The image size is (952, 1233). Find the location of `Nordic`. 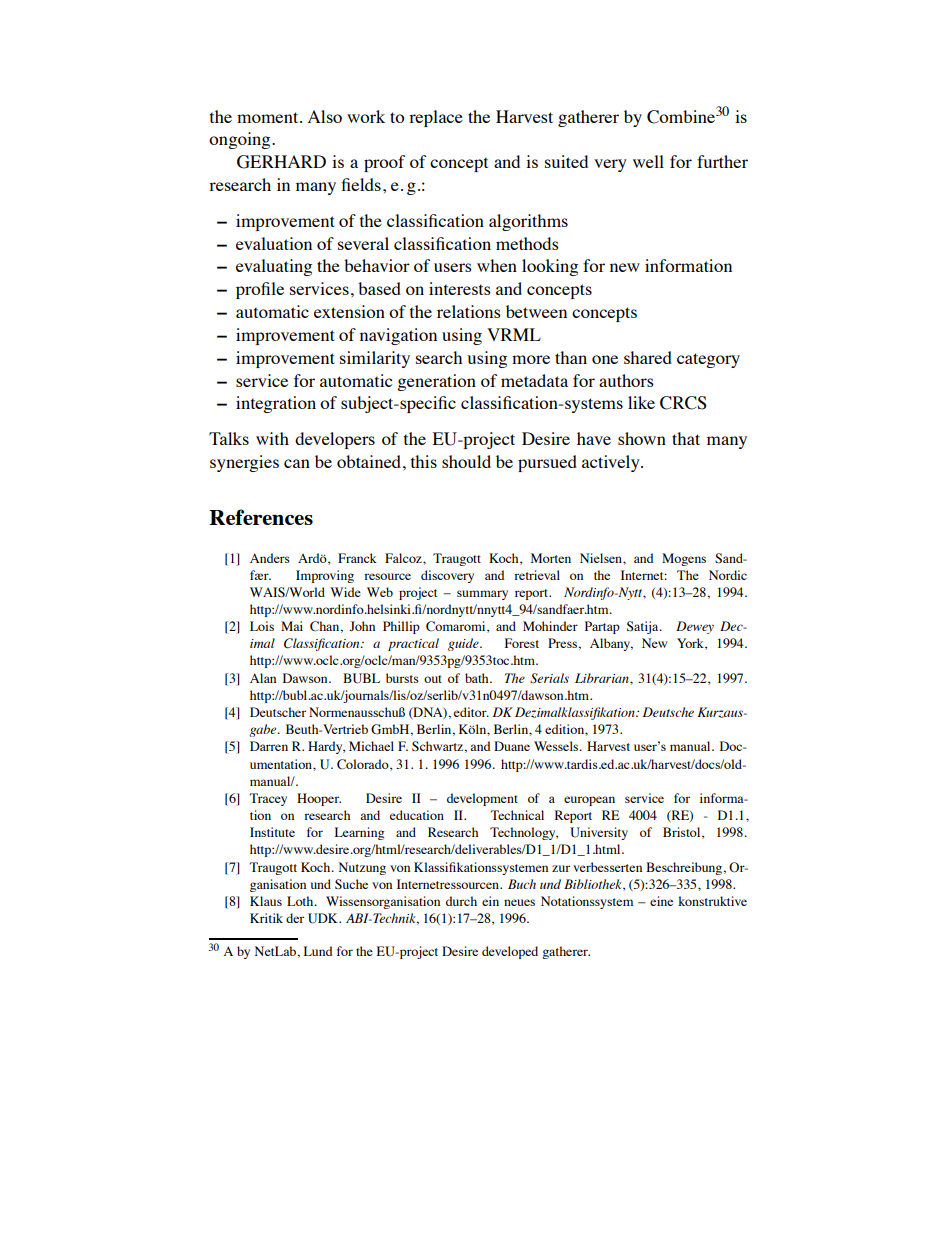

Nordic is located at coordinates (728, 575).
